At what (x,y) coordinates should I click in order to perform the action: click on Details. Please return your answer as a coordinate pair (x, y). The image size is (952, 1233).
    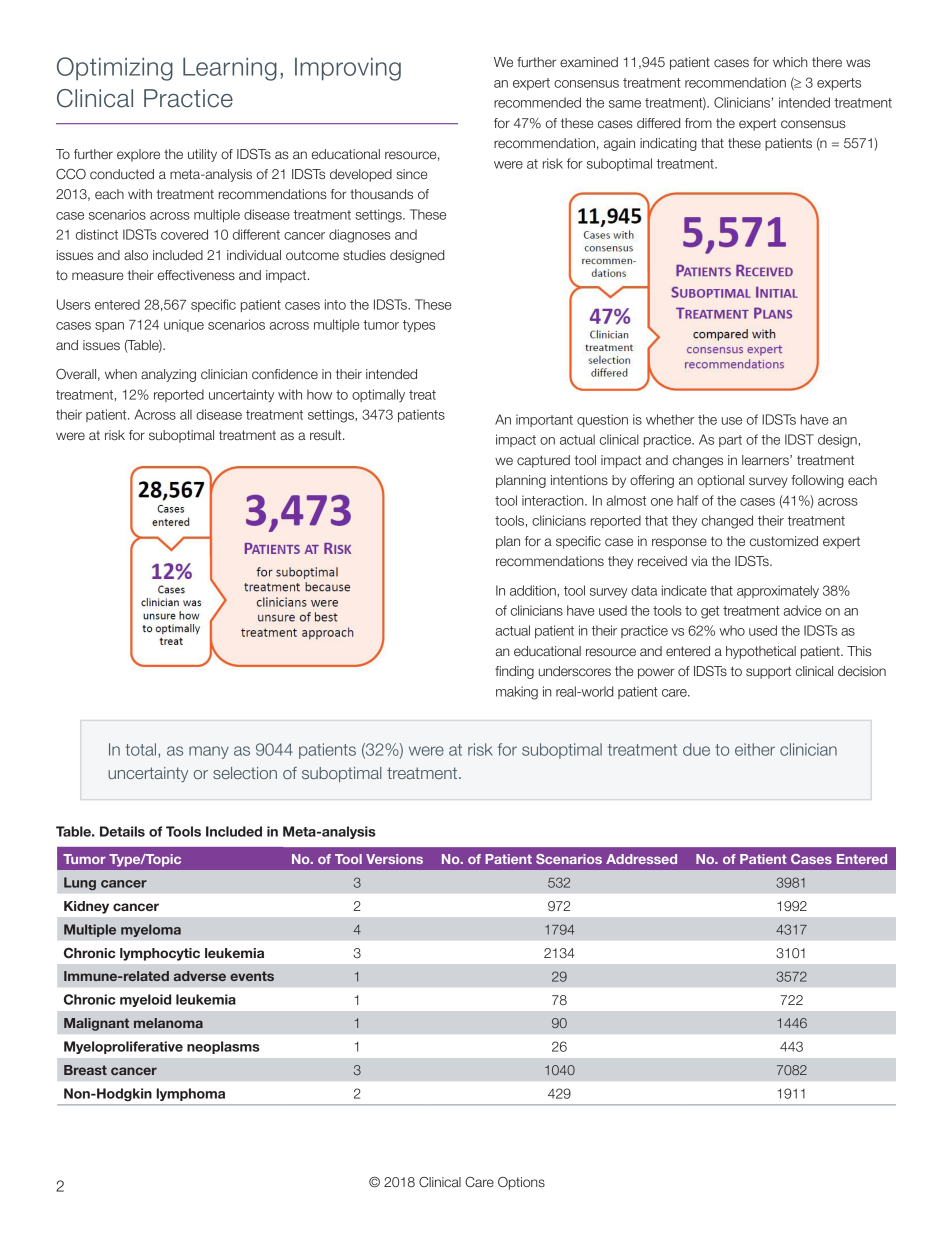
    Looking at the image, I should click on (122, 831).
